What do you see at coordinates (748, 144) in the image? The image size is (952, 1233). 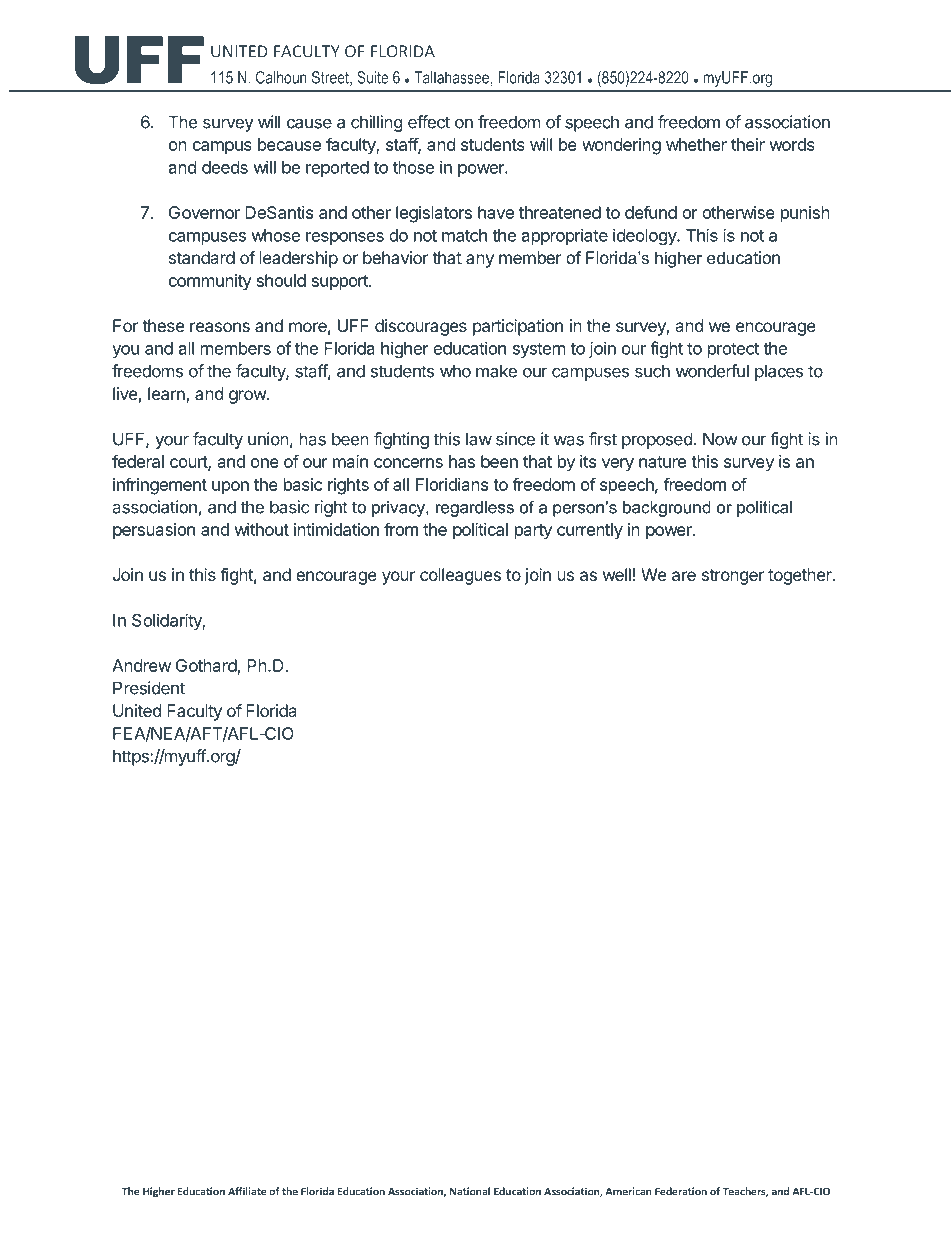 I see `their` at bounding box center [748, 144].
